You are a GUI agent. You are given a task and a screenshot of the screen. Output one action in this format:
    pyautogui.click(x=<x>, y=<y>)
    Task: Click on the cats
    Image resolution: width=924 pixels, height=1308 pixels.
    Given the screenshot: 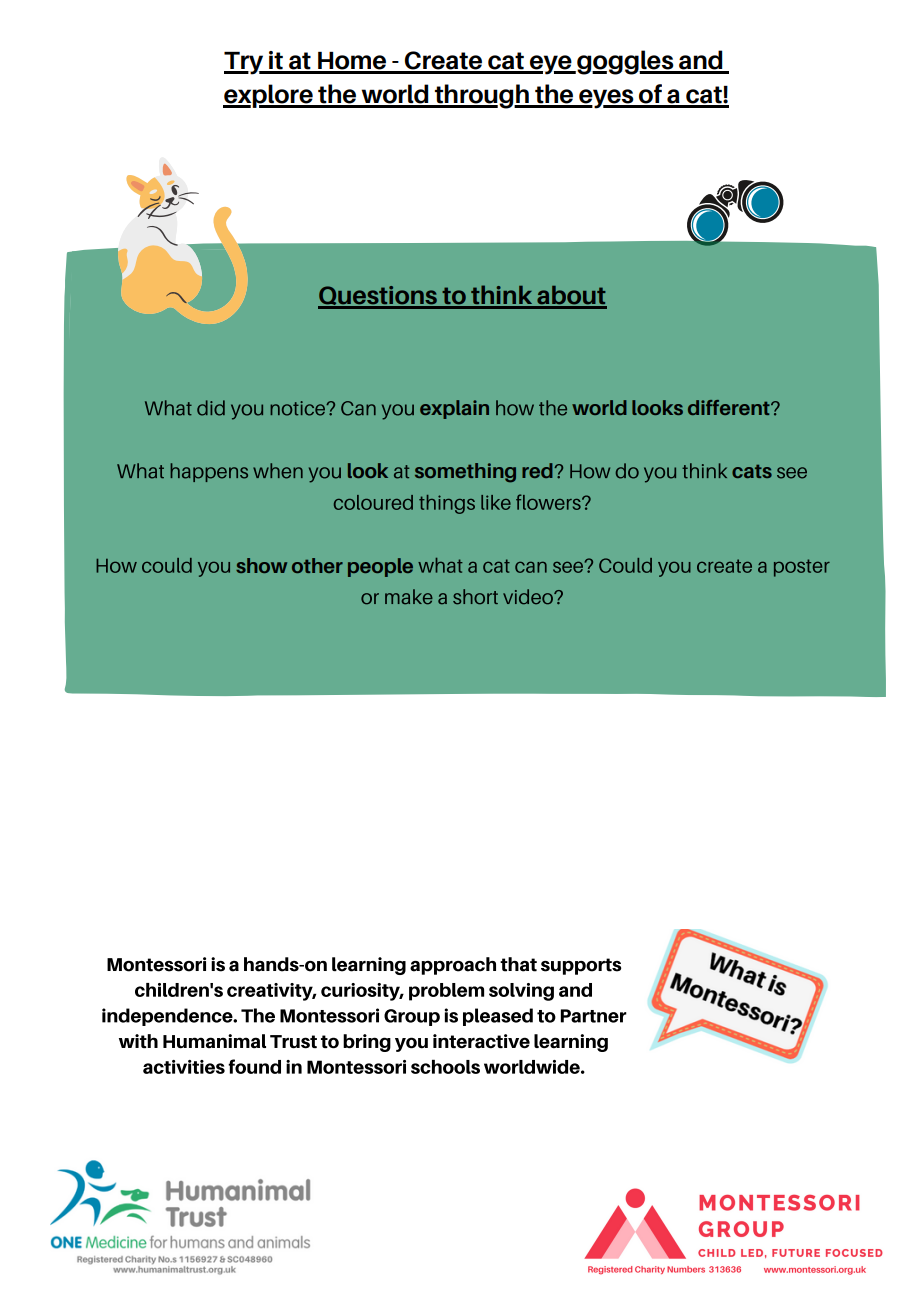 What is the action you would take?
    pyautogui.click(x=752, y=471)
